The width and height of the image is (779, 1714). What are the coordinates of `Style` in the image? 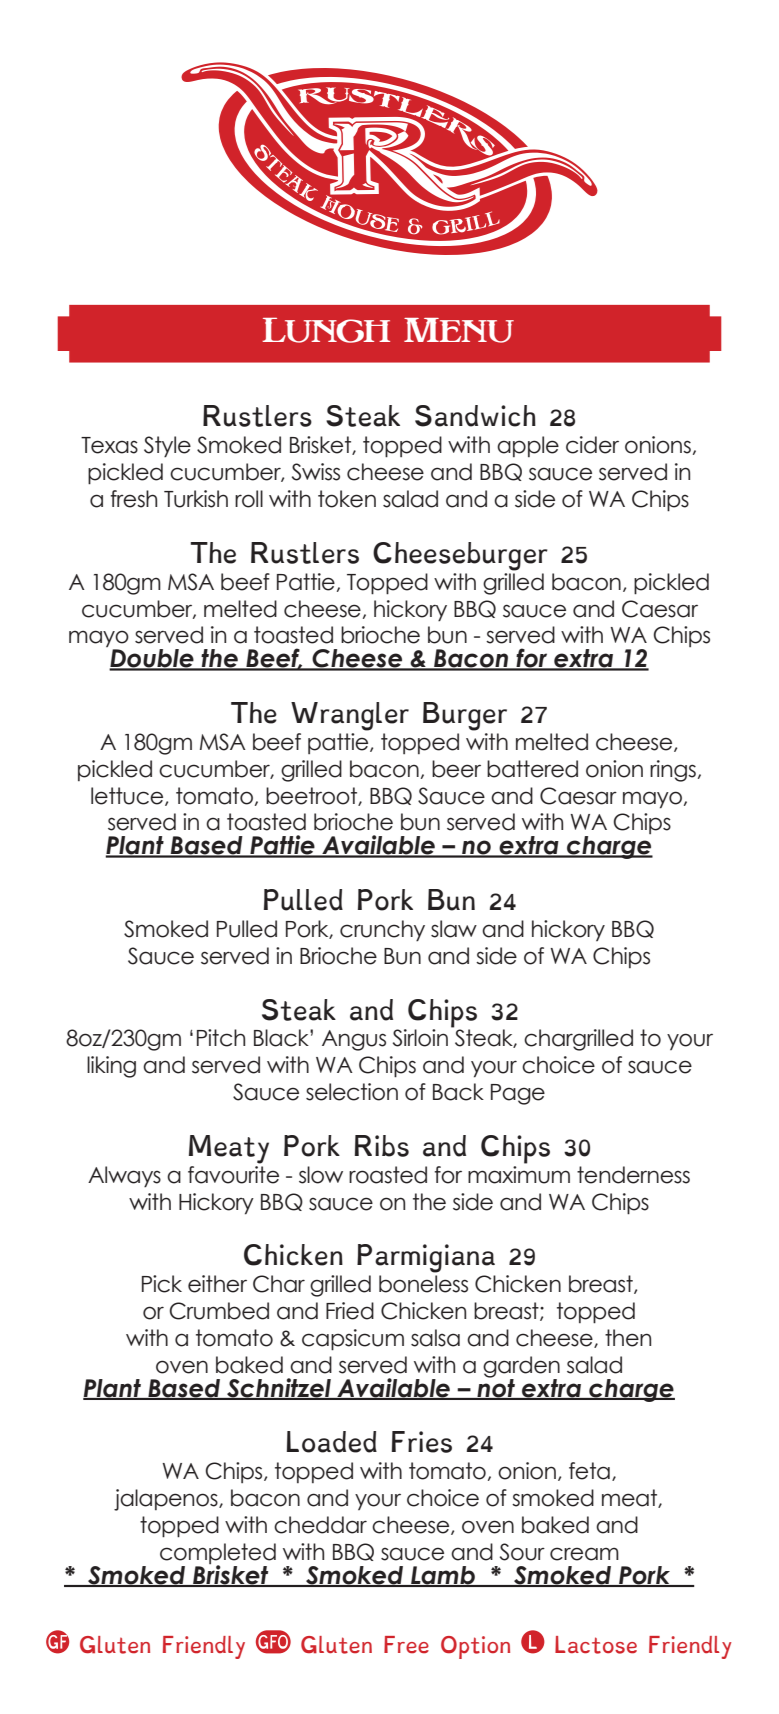 It's located at (167, 446).
